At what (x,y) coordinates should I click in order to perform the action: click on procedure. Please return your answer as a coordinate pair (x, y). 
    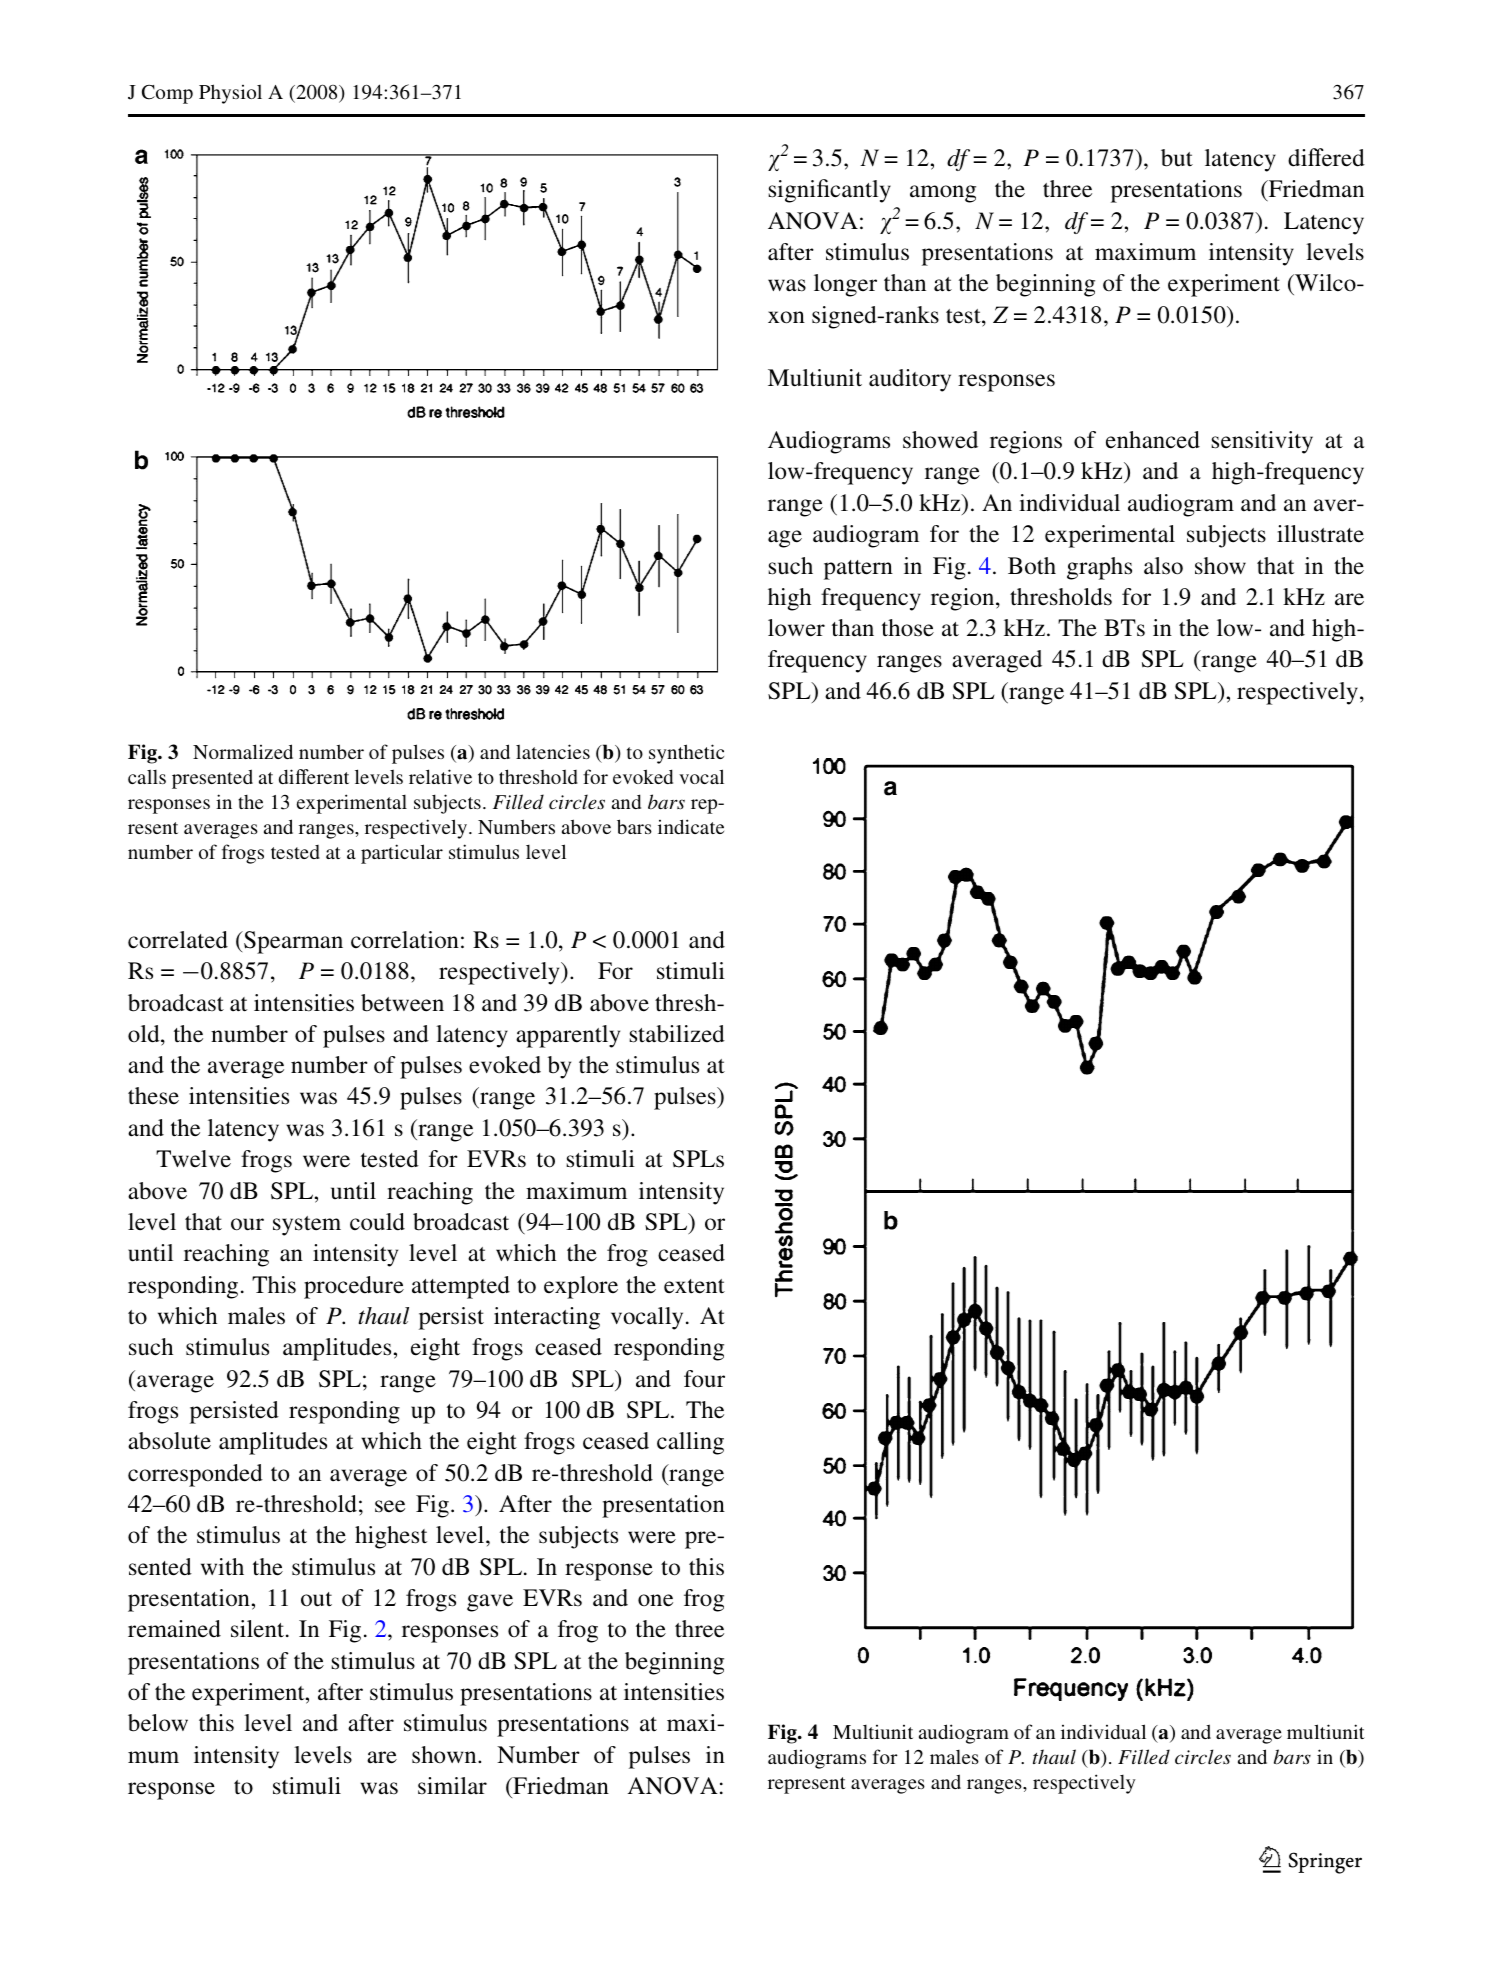
    Looking at the image, I should click on (354, 1287).
